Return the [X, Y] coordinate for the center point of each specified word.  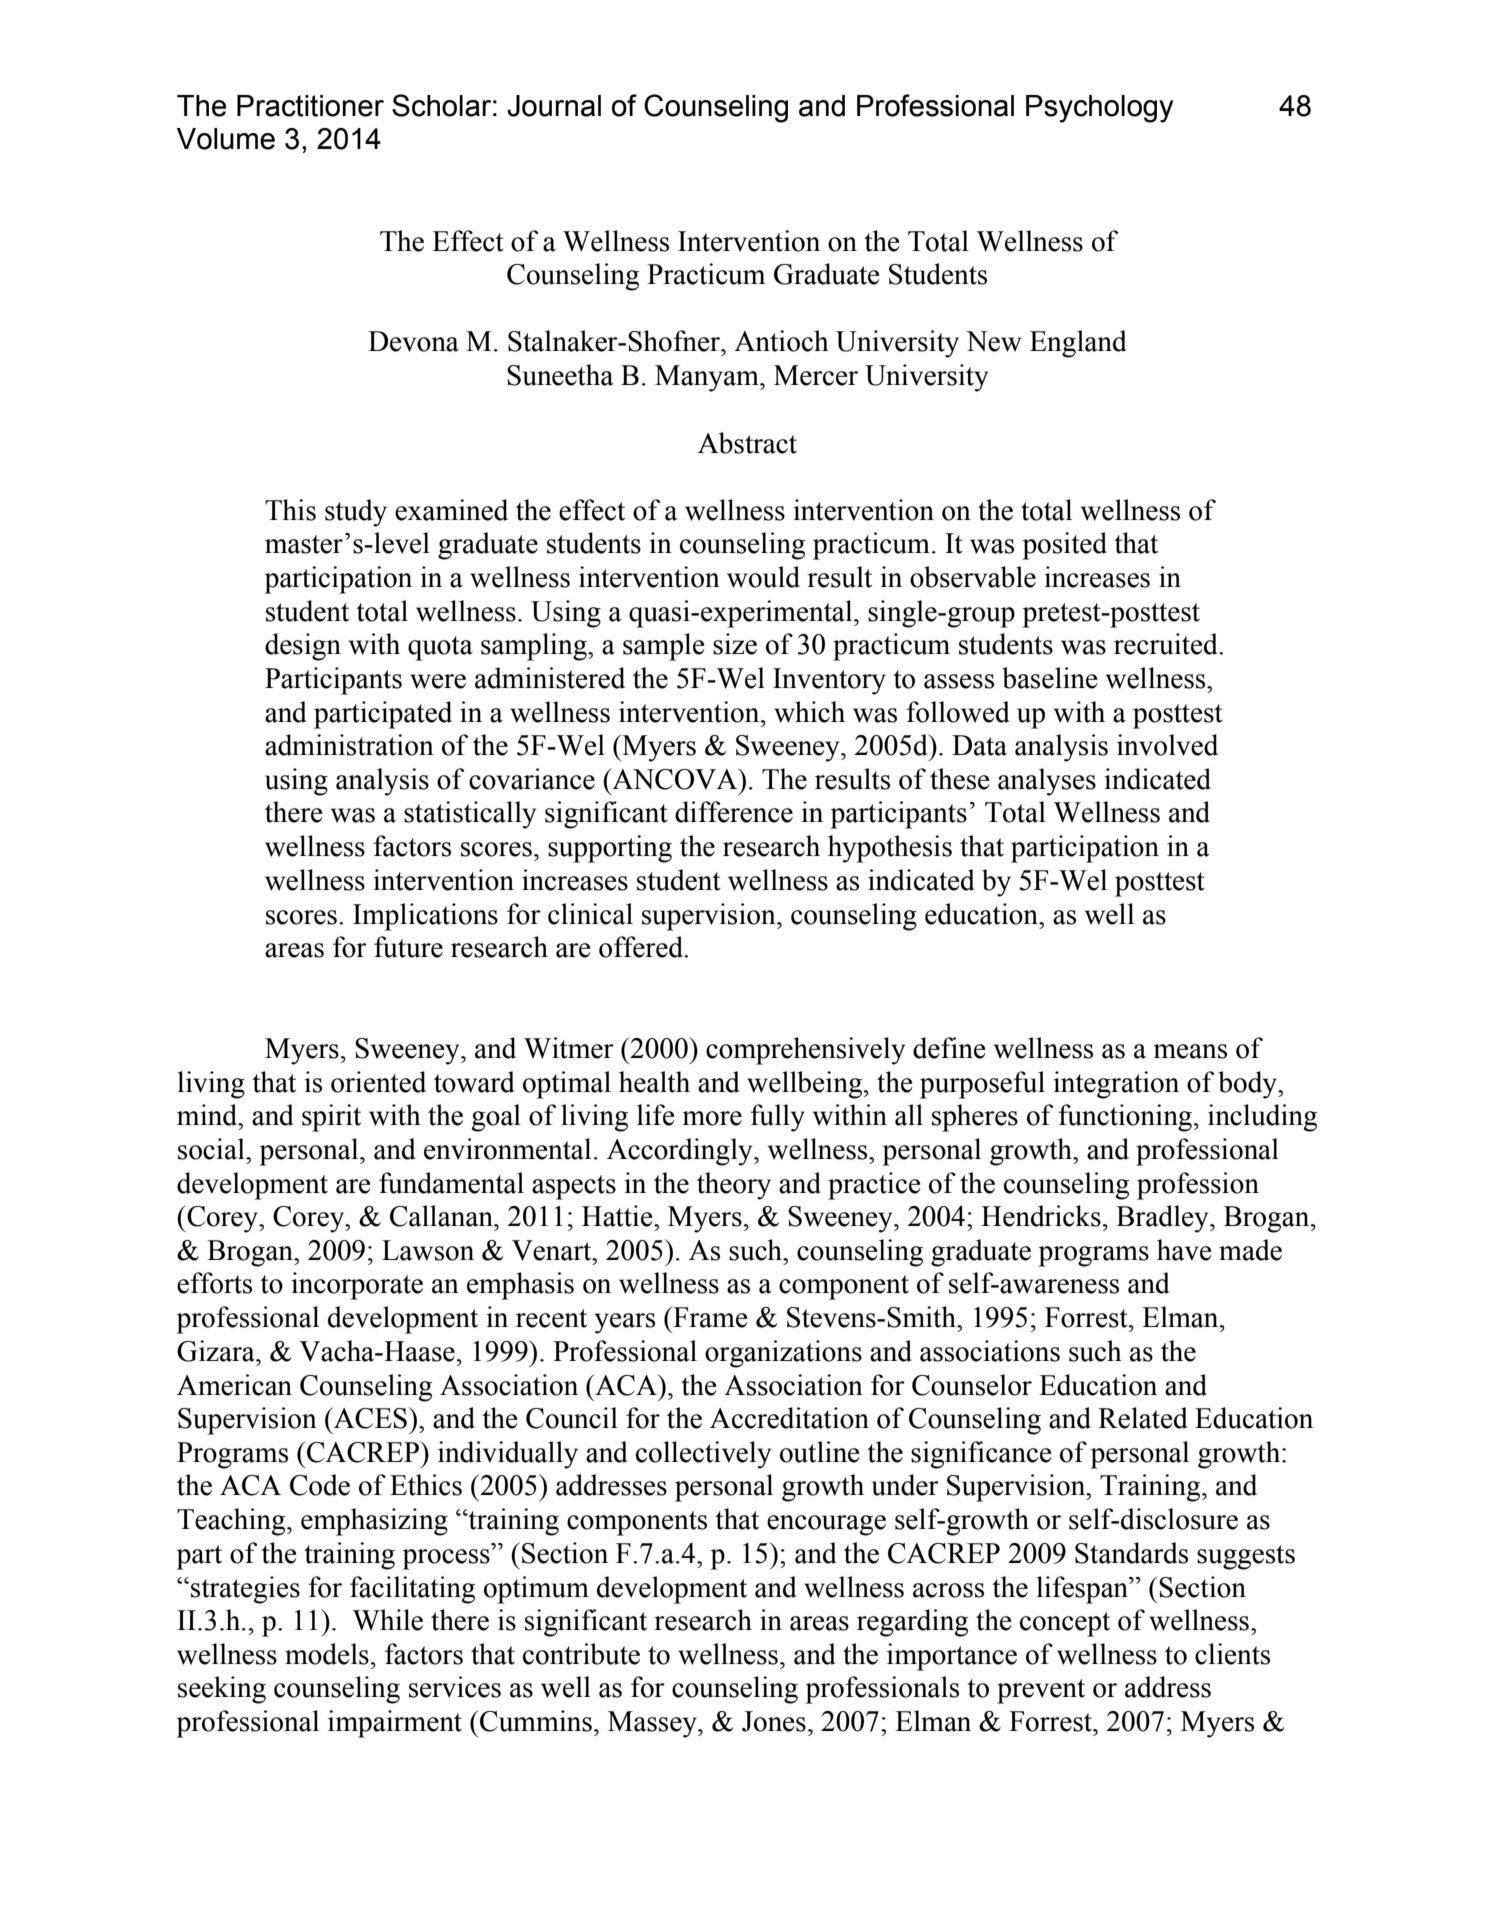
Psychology [1099, 109]
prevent [1041, 1691]
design [303, 647]
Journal [554, 106]
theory [734, 1186]
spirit [331, 1118]
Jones [774, 1721]
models [327, 1654]
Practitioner [310, 106]
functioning [1126, 1118]
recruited [1167, 644]
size [735, 644]
